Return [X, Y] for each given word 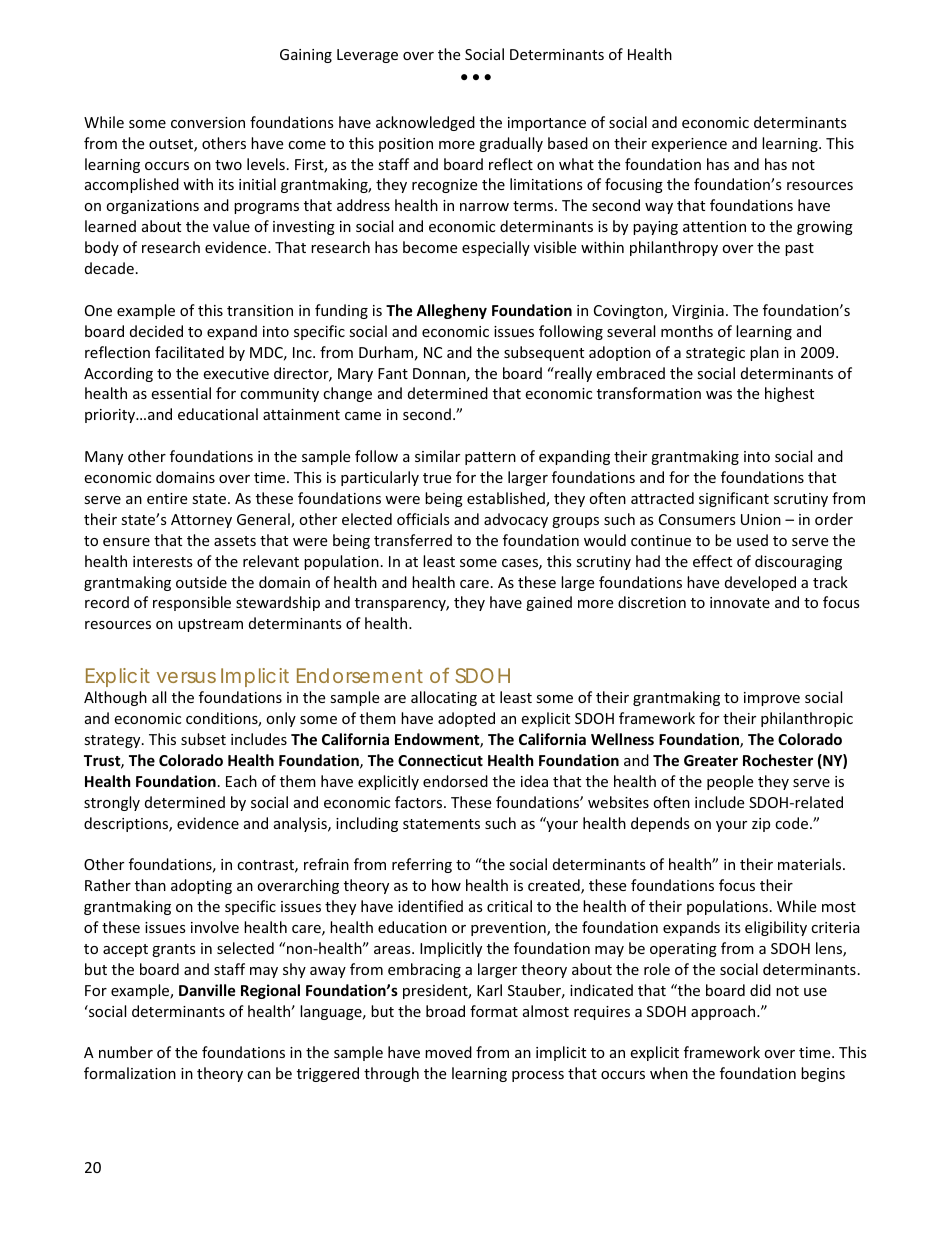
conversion [208, 122]
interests [163, 561]
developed [760, 583]
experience [689, 145]
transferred [413, 540]
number [126, 1052]
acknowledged [425, 123]
